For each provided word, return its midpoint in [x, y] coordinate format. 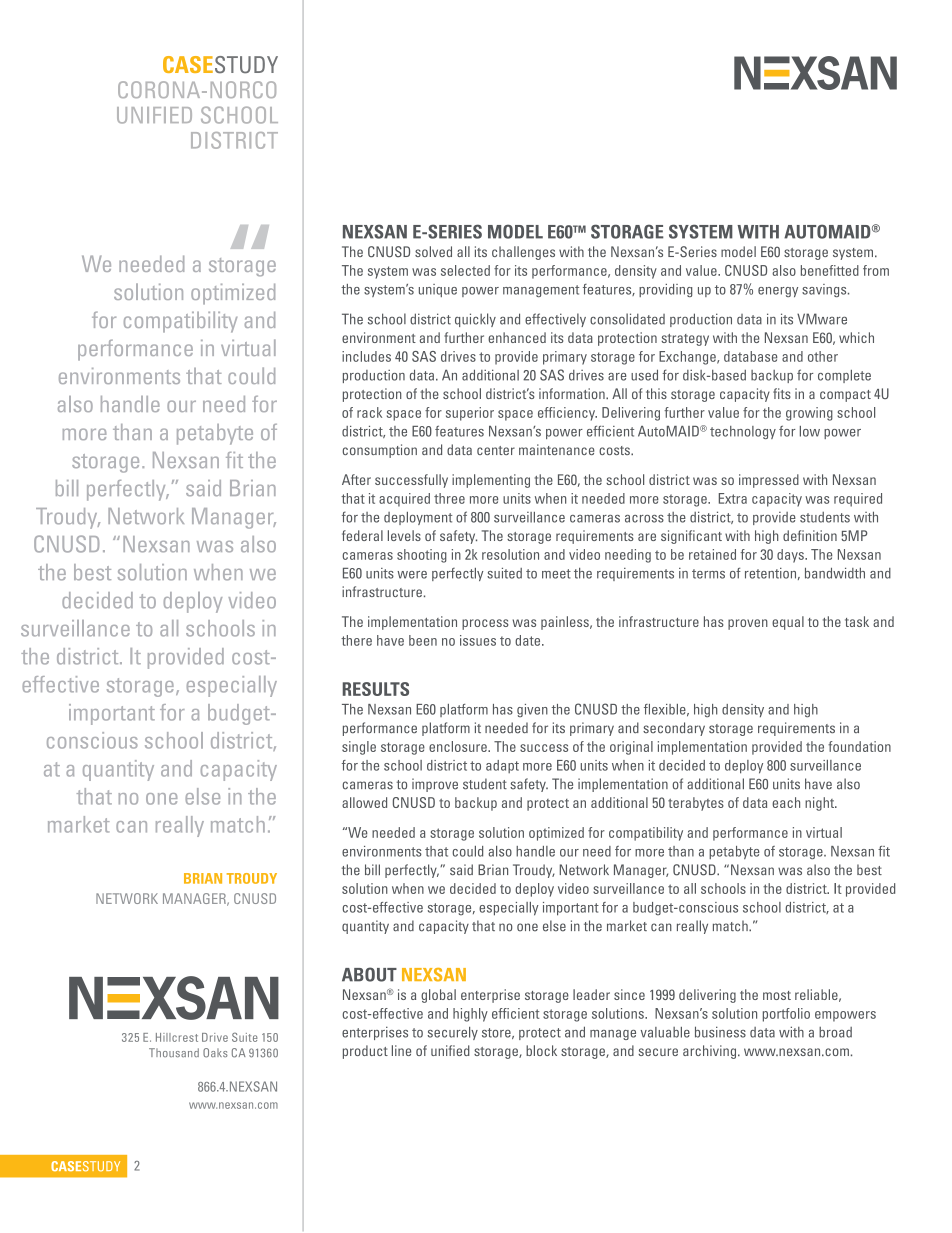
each [786, 802]
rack [369, 412]
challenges [523, 253]
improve [435, 785]
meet [556, 574]
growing [809, 414]
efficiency [567, 414]
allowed [364, 802]
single [359, 748]
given [532, 710]
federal [362, 535]
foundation [859, 746]
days [791, 556]
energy [778, 292]
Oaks [215, 1053]
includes [366, 356]
